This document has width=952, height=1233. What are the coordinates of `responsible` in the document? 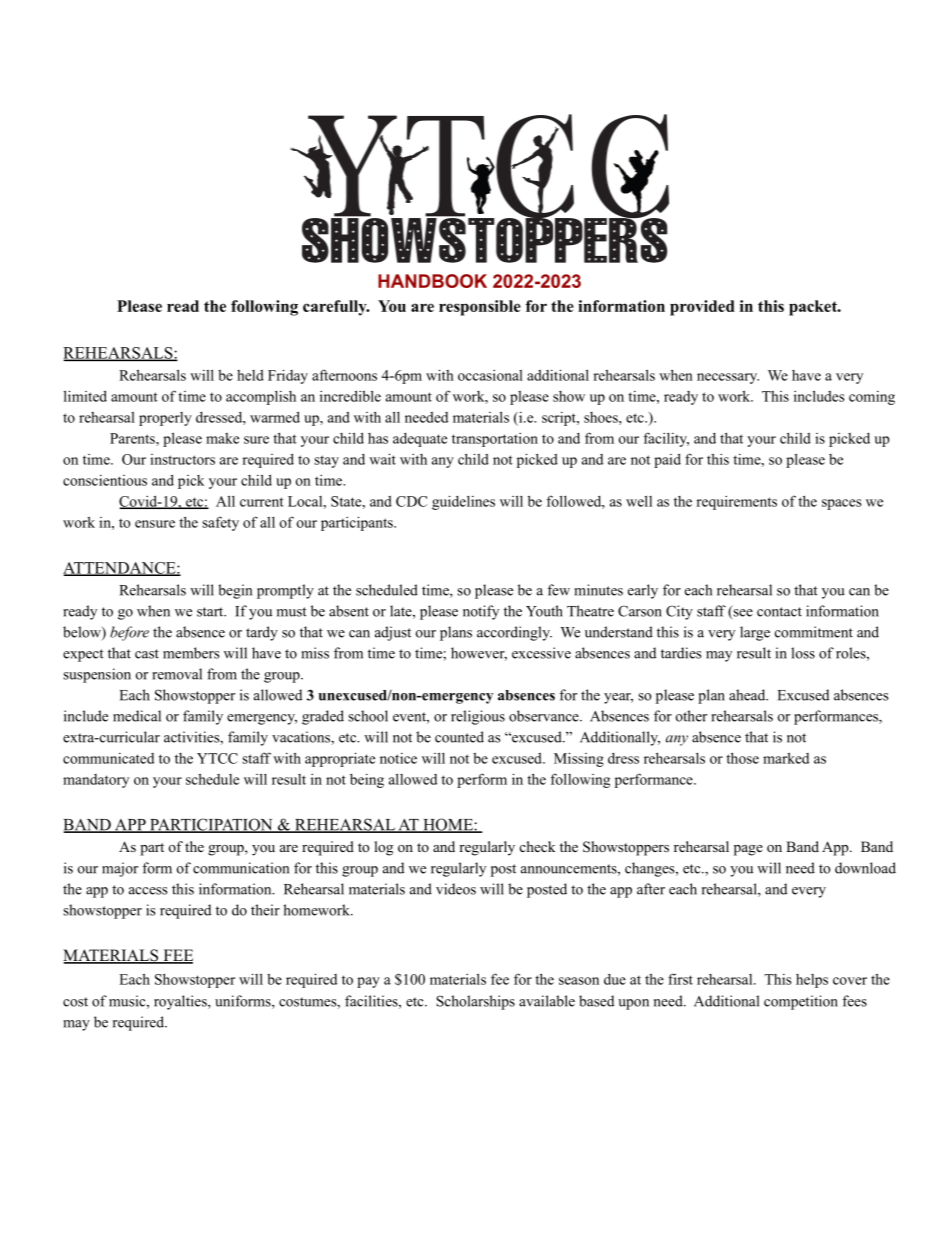 It's located at (480, 308).
